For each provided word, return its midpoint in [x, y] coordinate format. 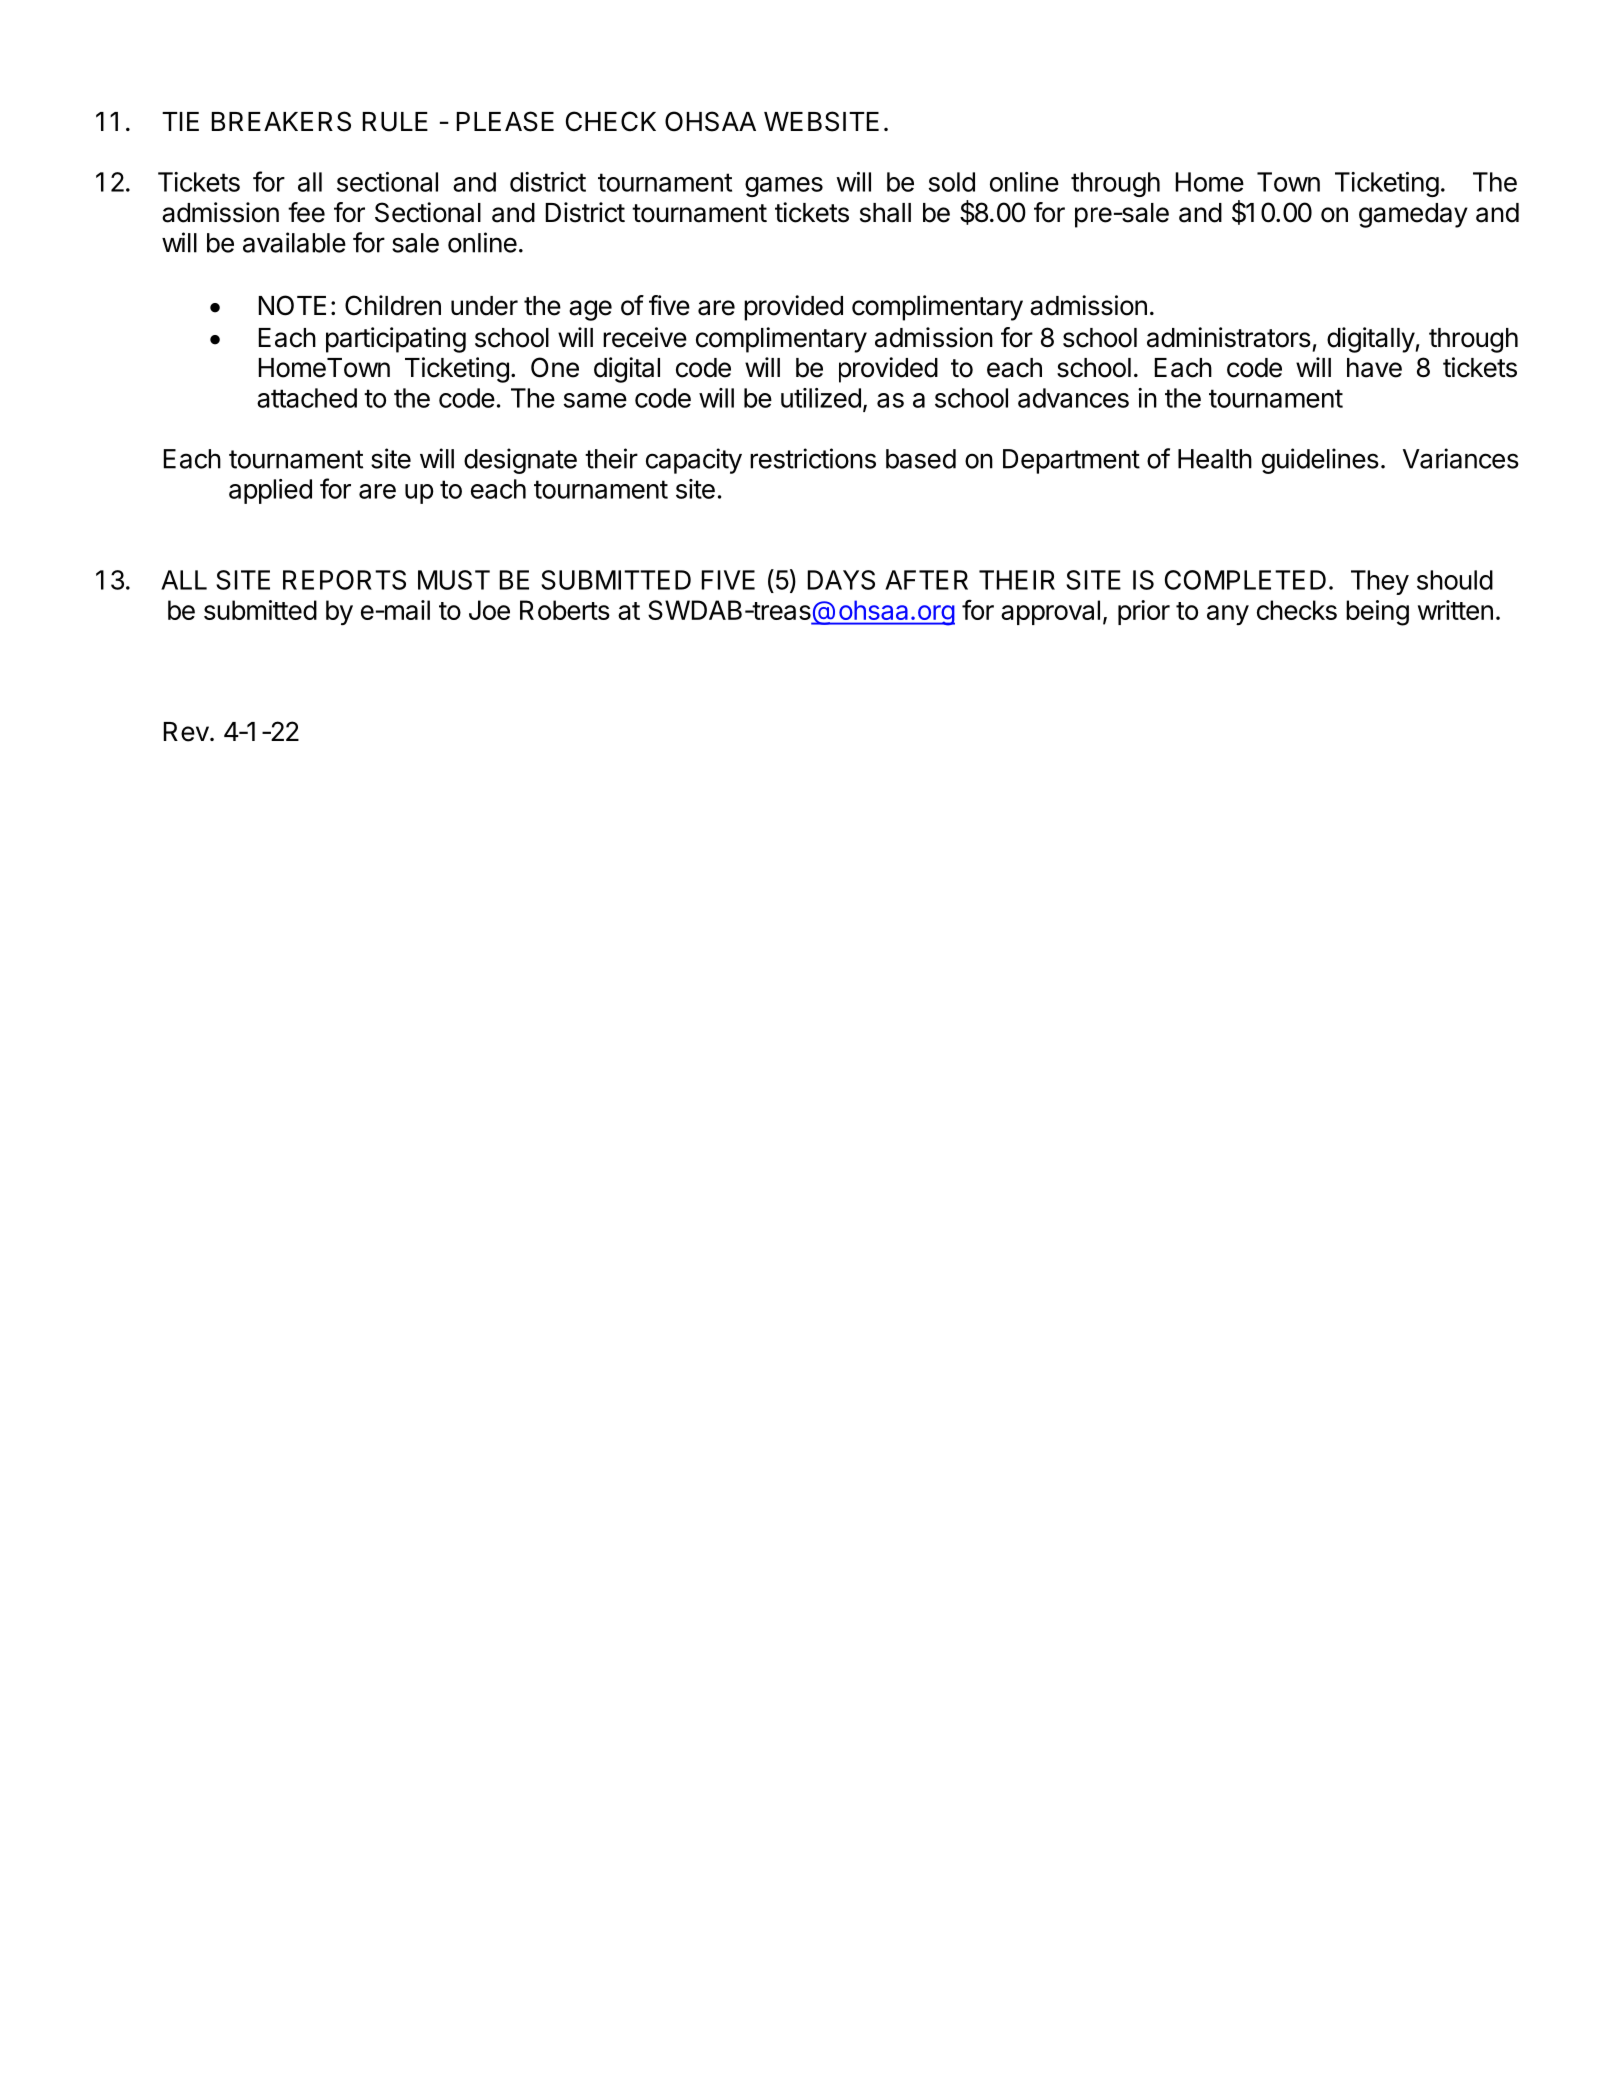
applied [270, 491]
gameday [1413, 215]
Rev [186, 732]
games [784, 187]
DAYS [841, 580]
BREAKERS [281, 121]
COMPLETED [1245, 580]
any [1228, 615]
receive [645, 337]
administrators [1229, 337]
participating [396, 340]
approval [1050, 612]
